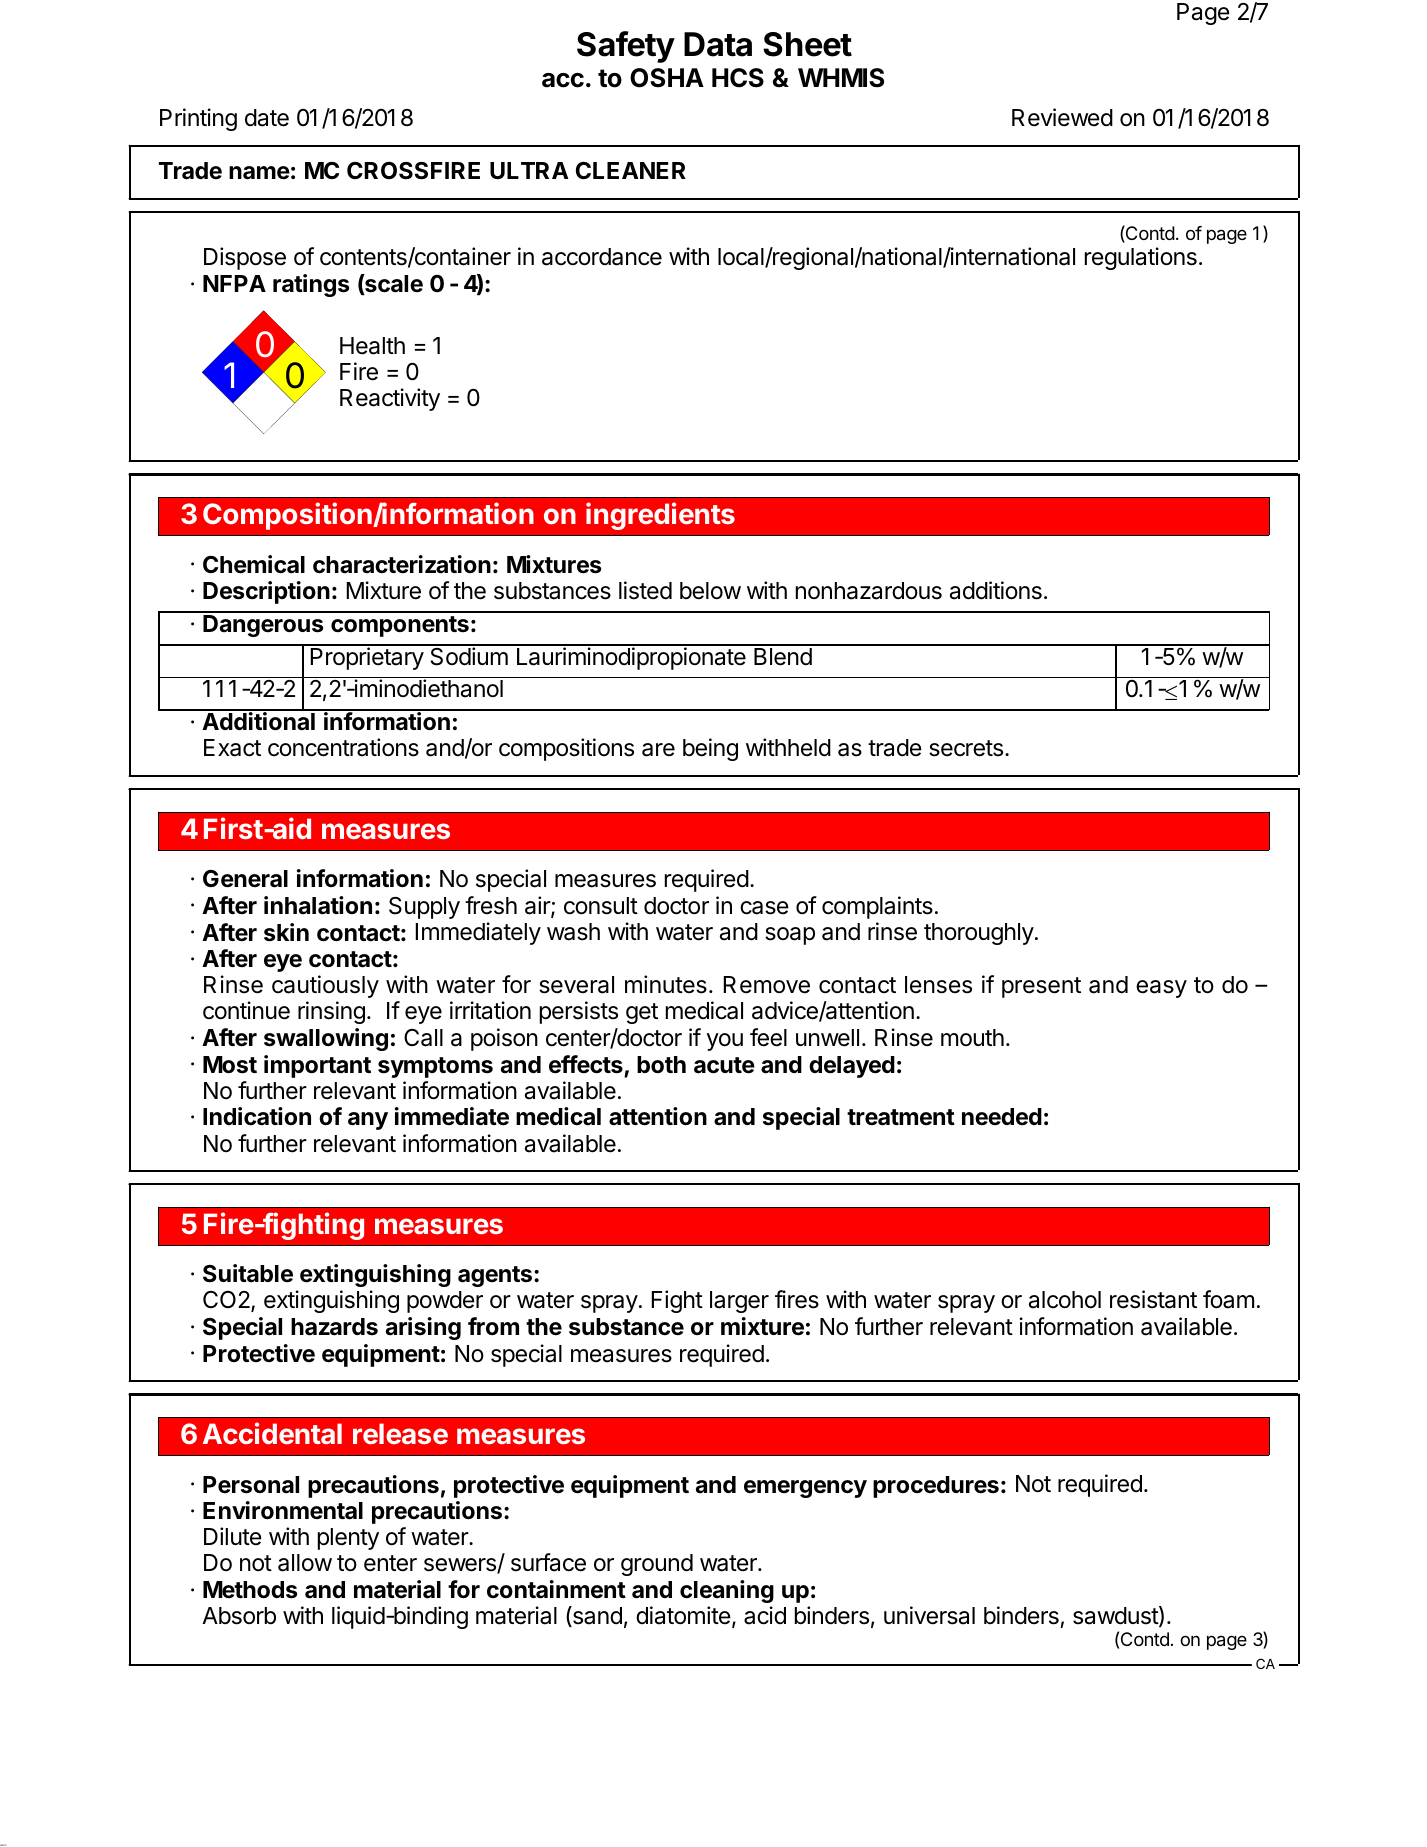 This page has height=1847, width=1427. I want to click on plenty, so click(348, 1539).
